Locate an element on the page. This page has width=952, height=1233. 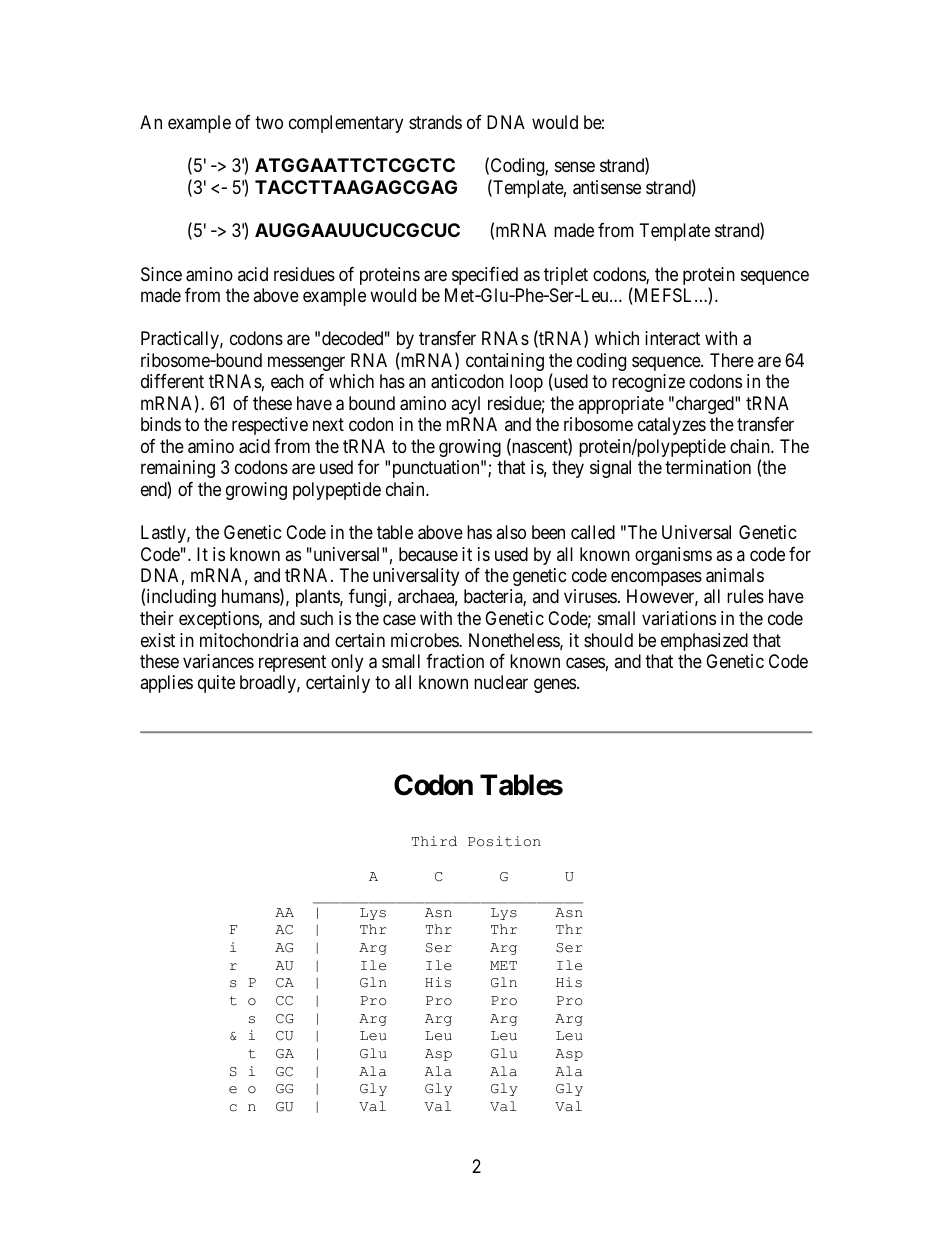
specified is located at coordinates (485, 276).
